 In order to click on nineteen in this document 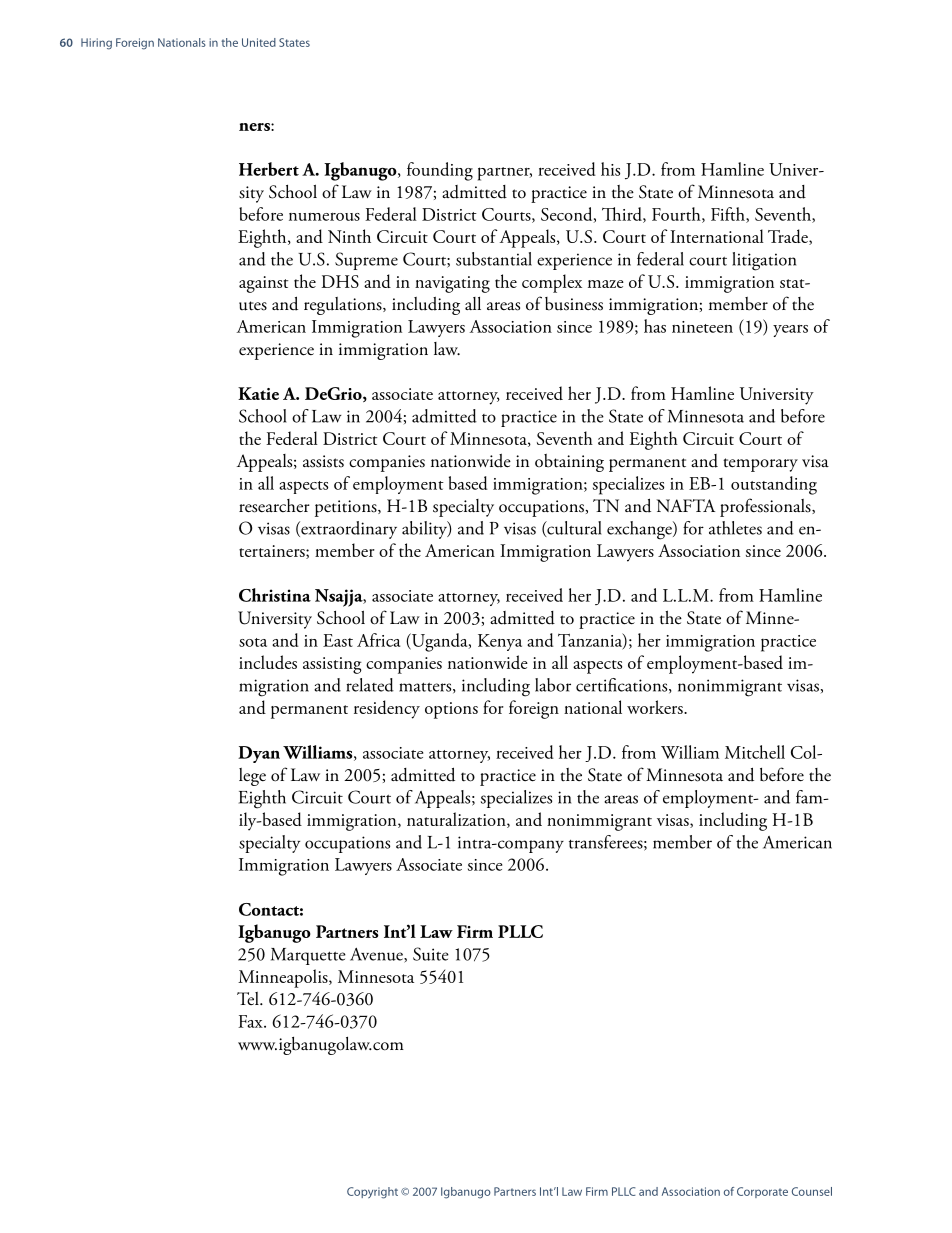, I will do `click(702, 327)`.
